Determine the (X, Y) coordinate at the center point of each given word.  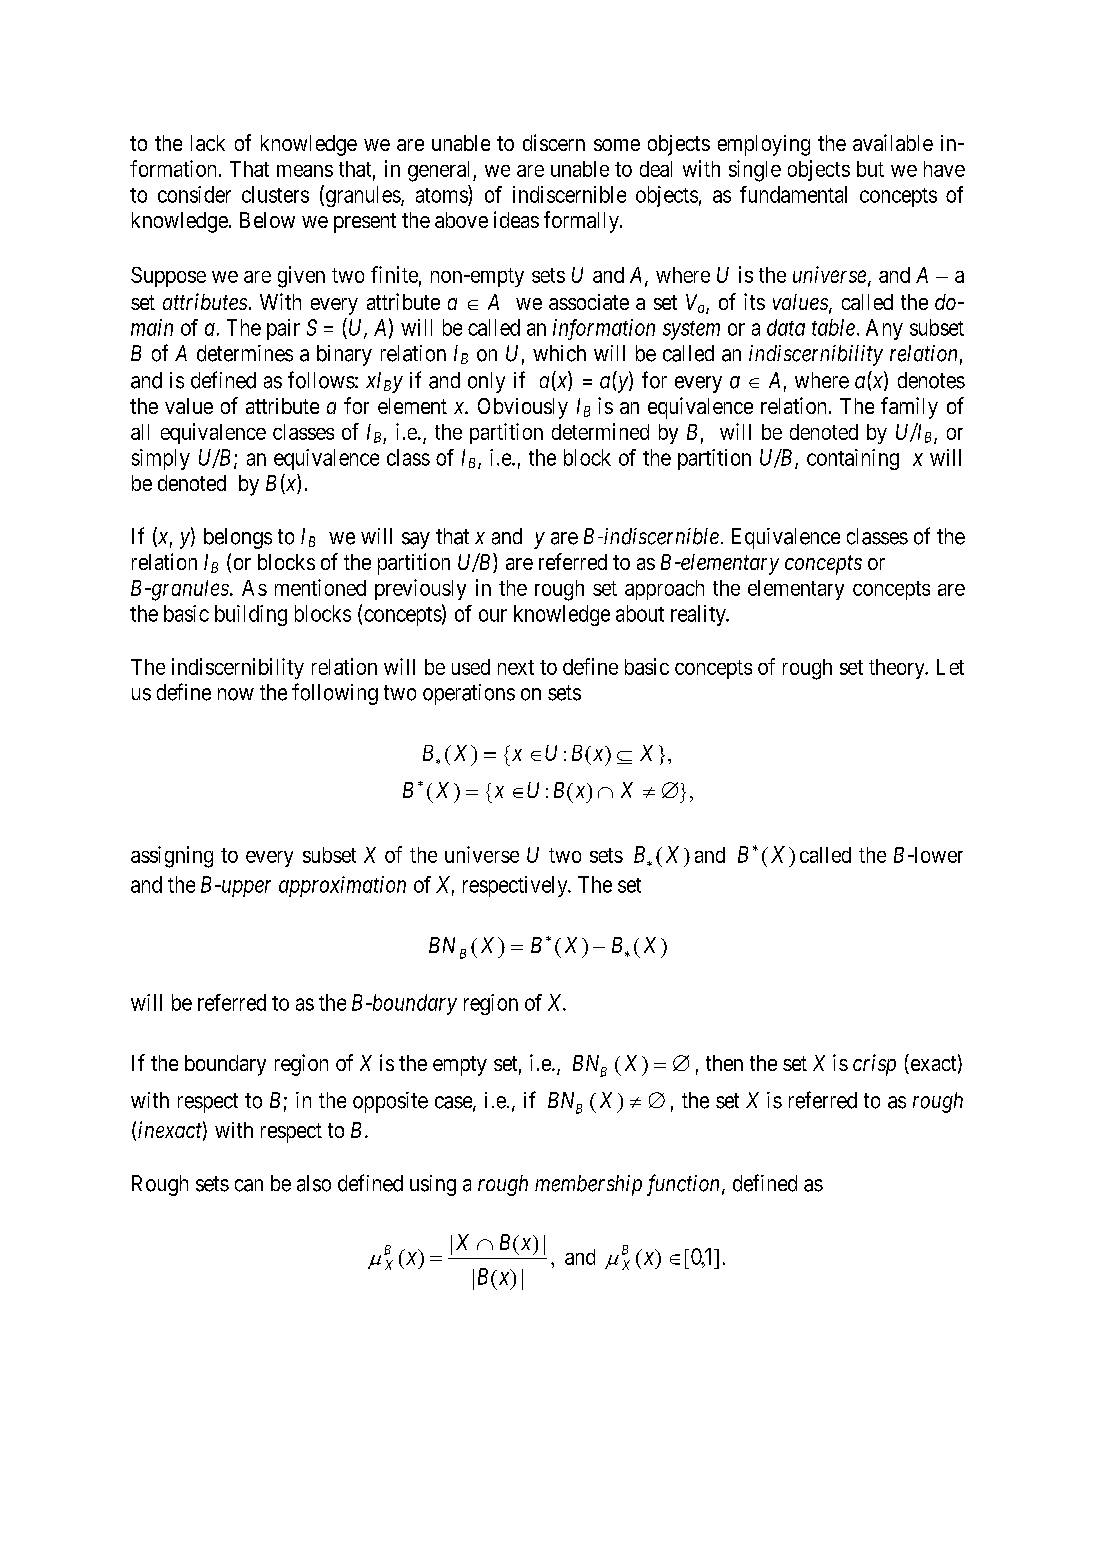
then (724, 1063)
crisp (874, 1065)
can (249, 1185)
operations (469, 694)
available (893, 142)
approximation (342, 886)
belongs (238, 538)
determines (245, 353)
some (617, 145)
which (559, 353)
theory (898, 669)
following (335, 694)
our (493, 615)
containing (853, 459)
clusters (275, 194)
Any (884, 329)
